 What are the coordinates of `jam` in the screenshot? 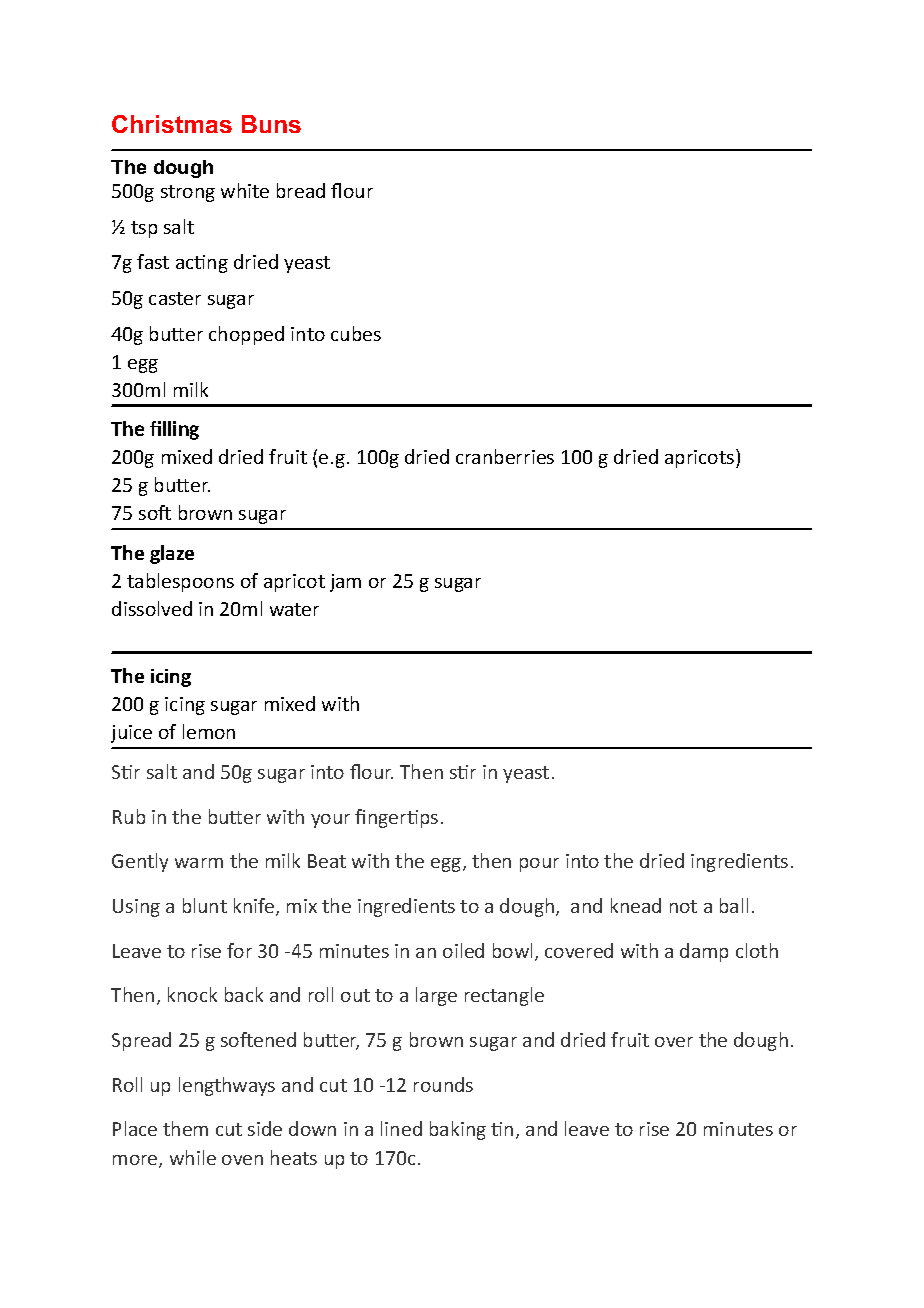 It's located at (345, 583).
